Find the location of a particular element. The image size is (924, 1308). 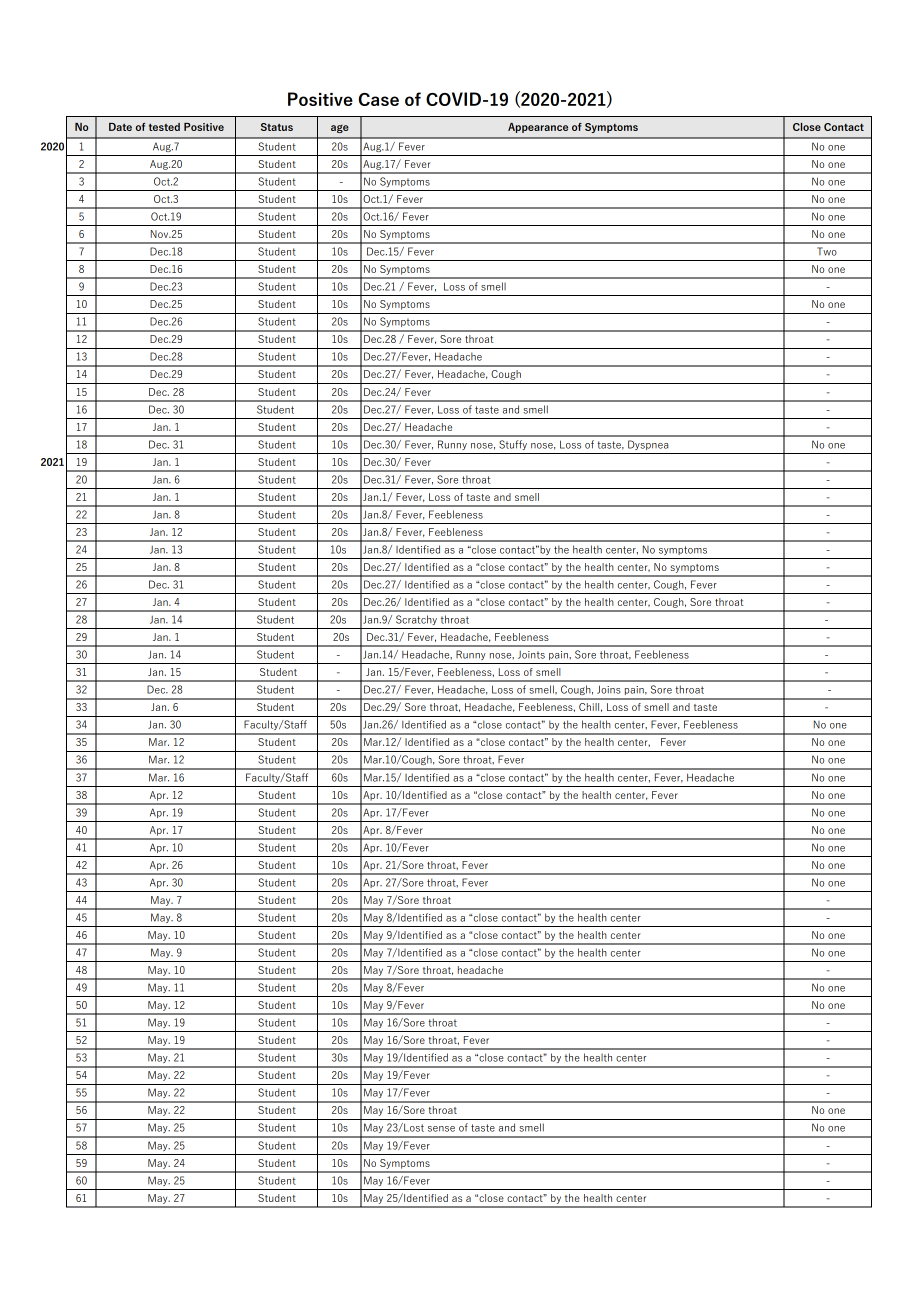

Appearance is located at coordinates (538, 128).
